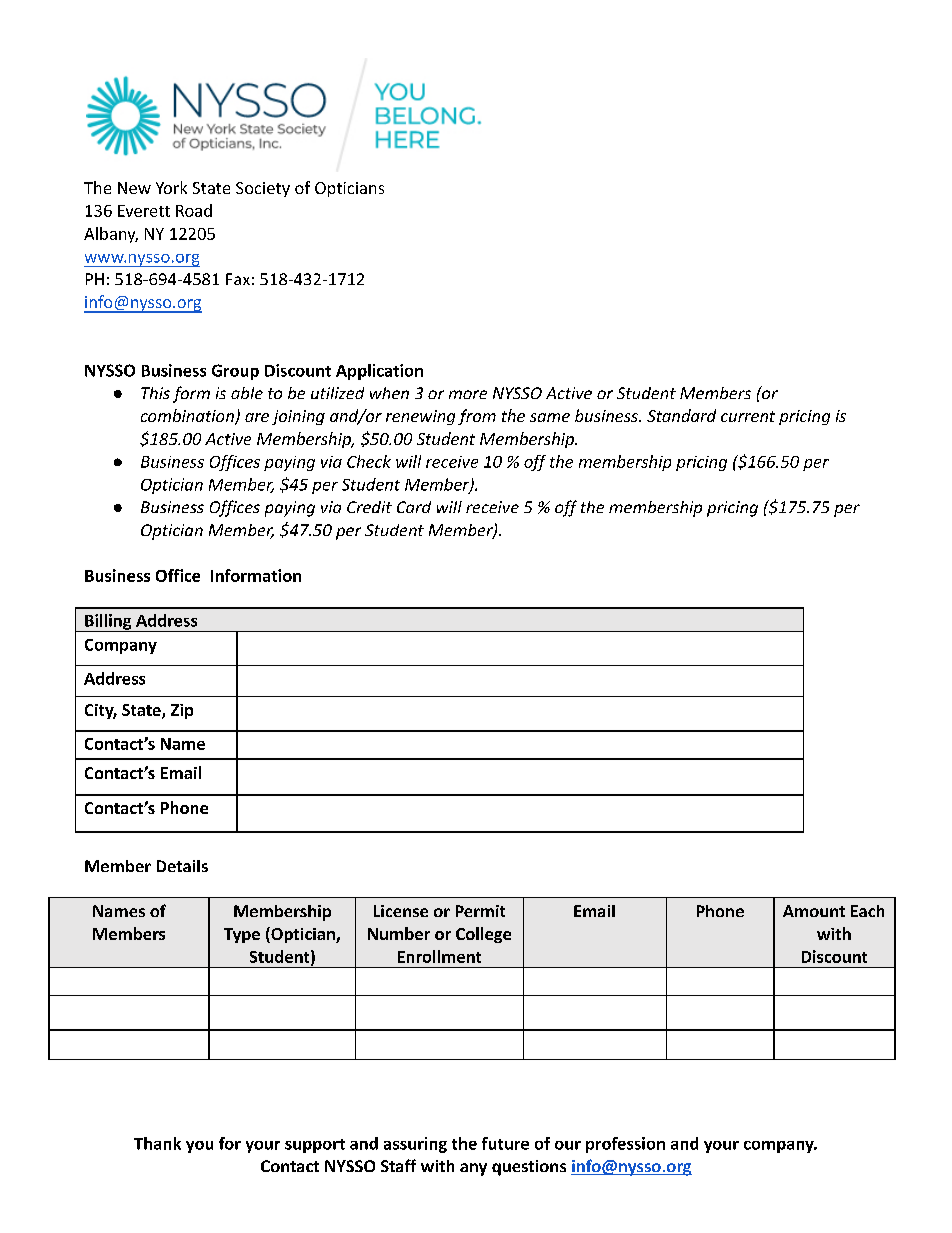 The height and width of the page is (1233, 952). What do you see at coordinates (748, 416) in the page?
I see `current` at bounding box center [748, 416].
